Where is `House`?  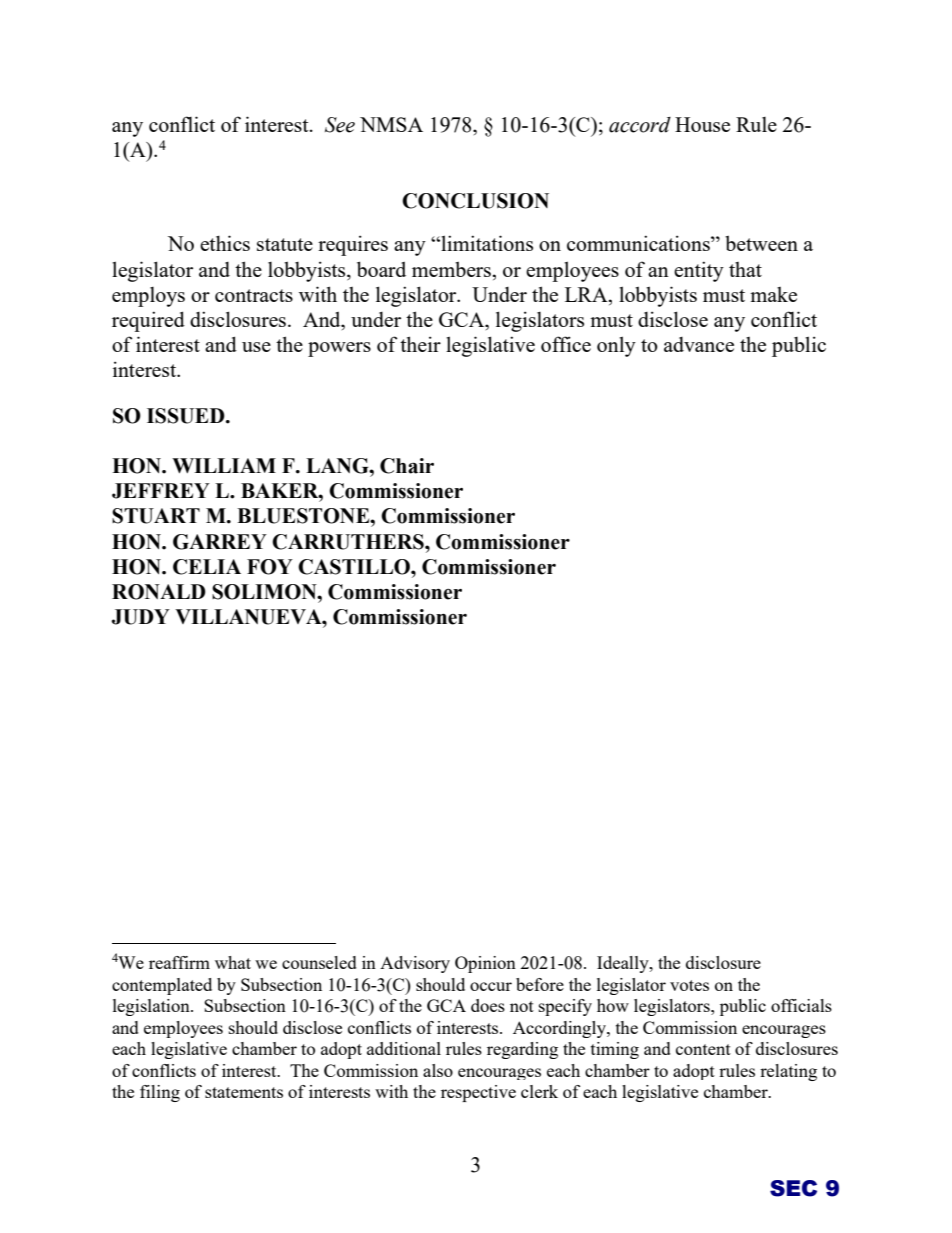
House is located at coordinates (702, 124).
